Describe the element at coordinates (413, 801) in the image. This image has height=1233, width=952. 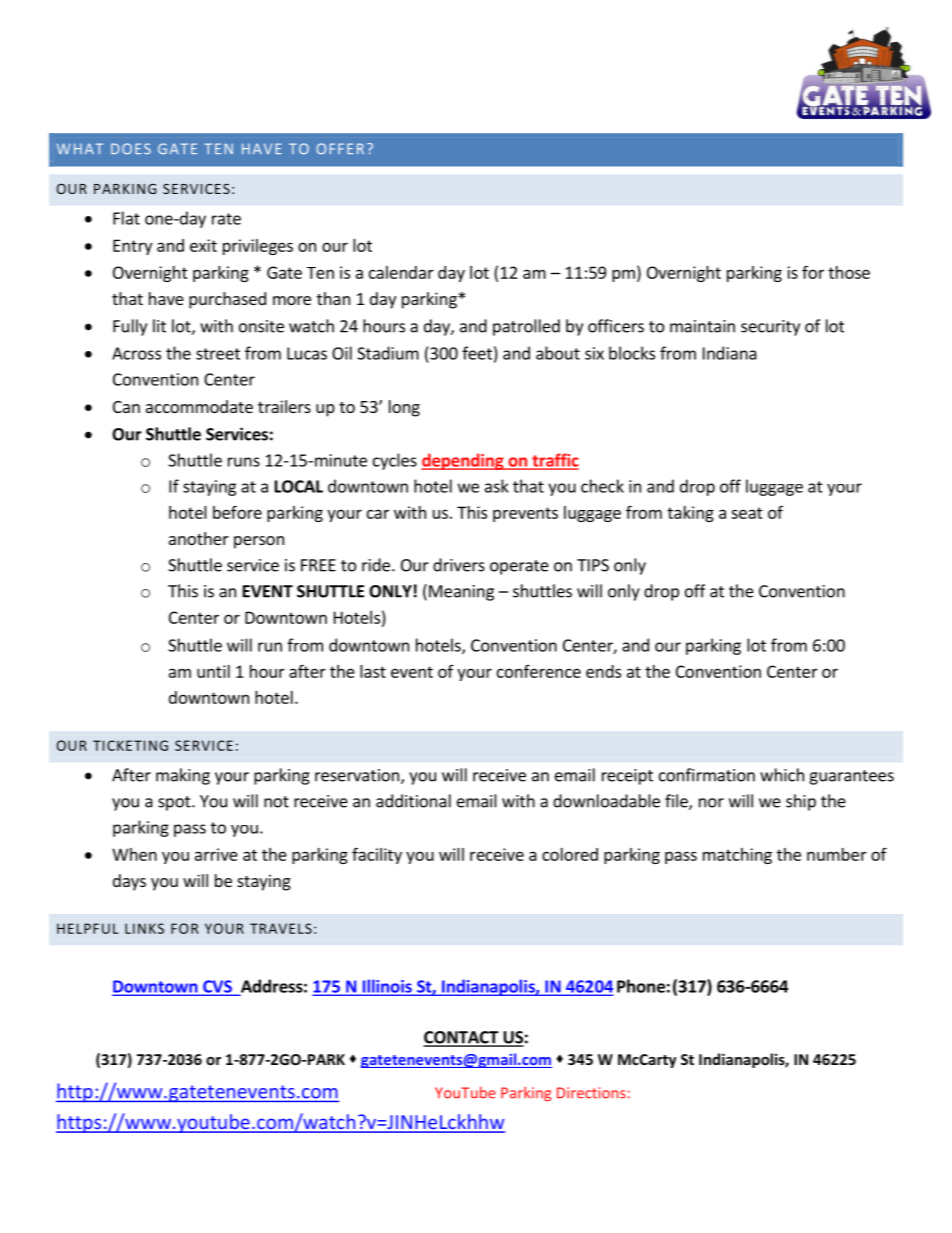
I see `additional` at that location.
